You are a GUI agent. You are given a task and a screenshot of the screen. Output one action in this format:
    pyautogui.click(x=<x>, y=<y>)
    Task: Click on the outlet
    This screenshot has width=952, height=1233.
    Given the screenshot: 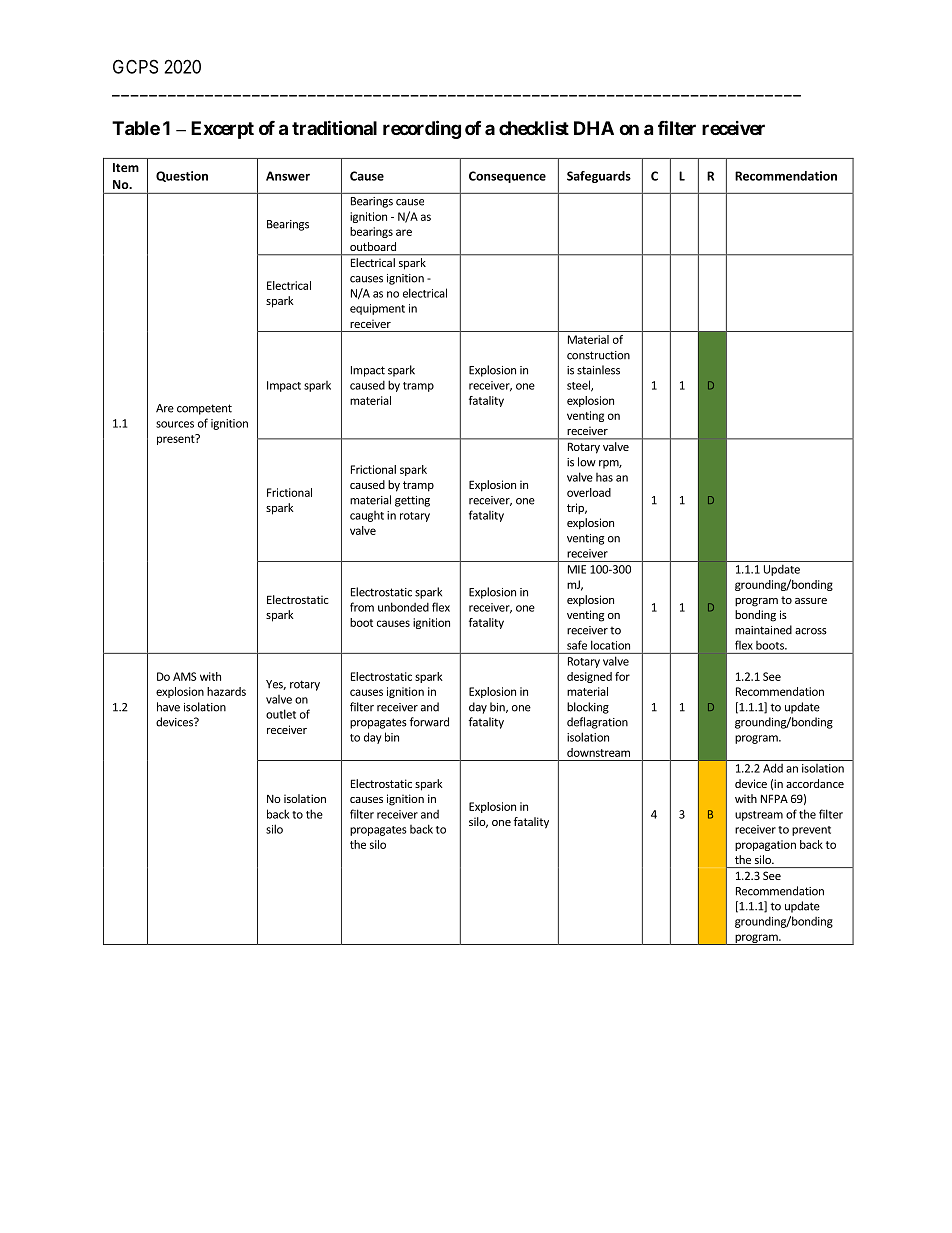 What is the action you would take?
    pyautogui.click(x=281, y=714)
